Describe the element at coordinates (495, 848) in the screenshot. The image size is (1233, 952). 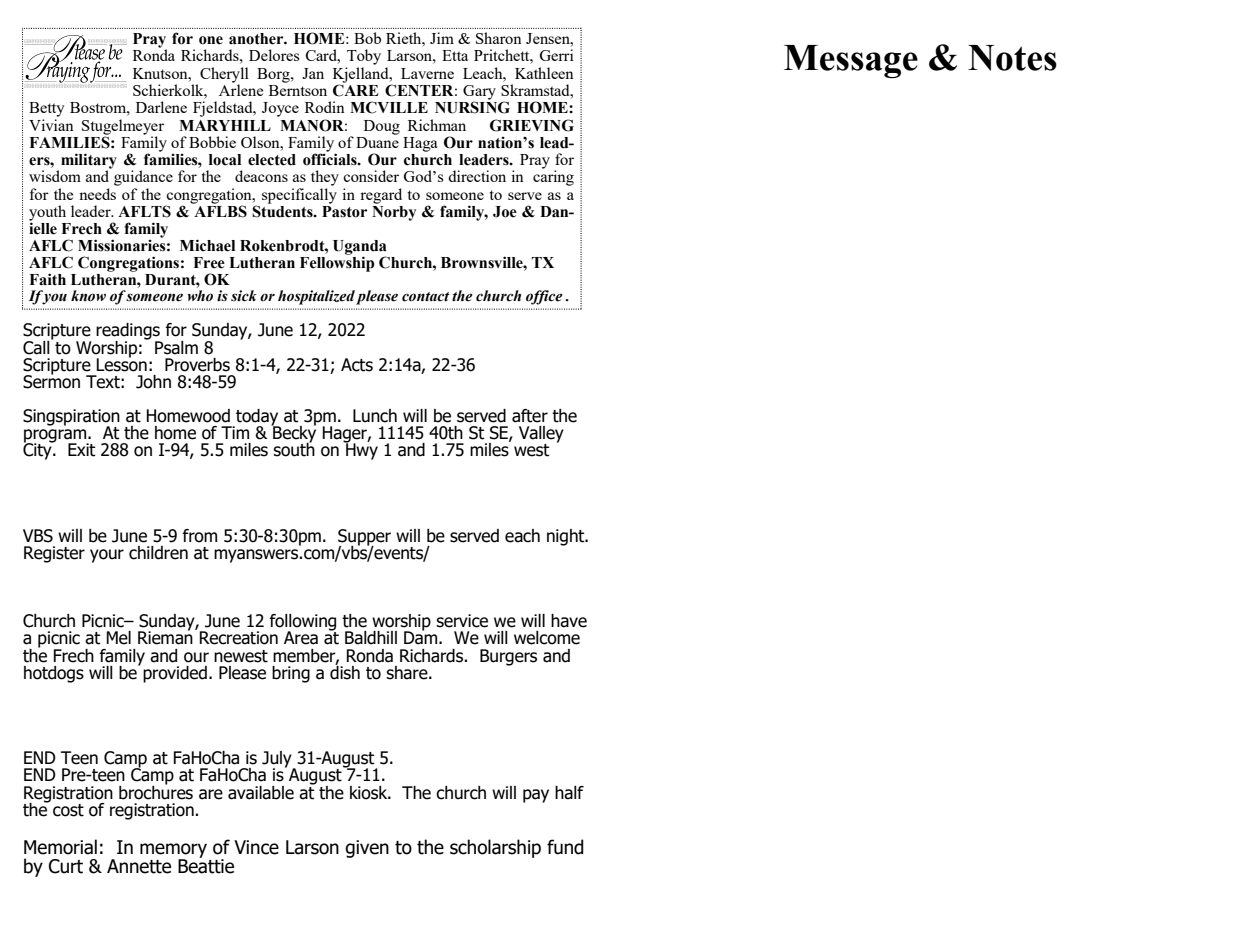
I see `scholarship` at that location.
